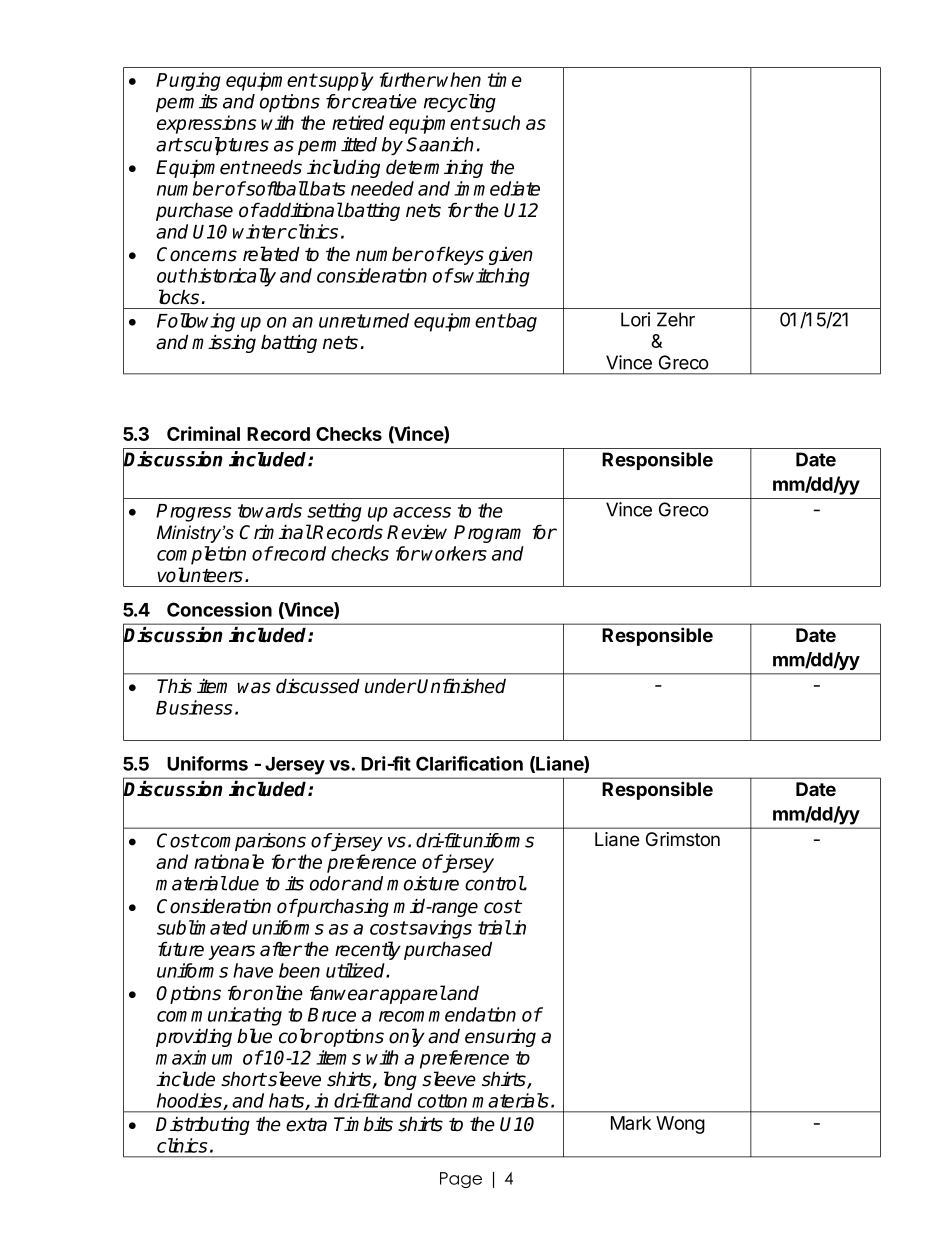 This page has height=1233, width=952. I want to click on Concession, so click(219, 609).
